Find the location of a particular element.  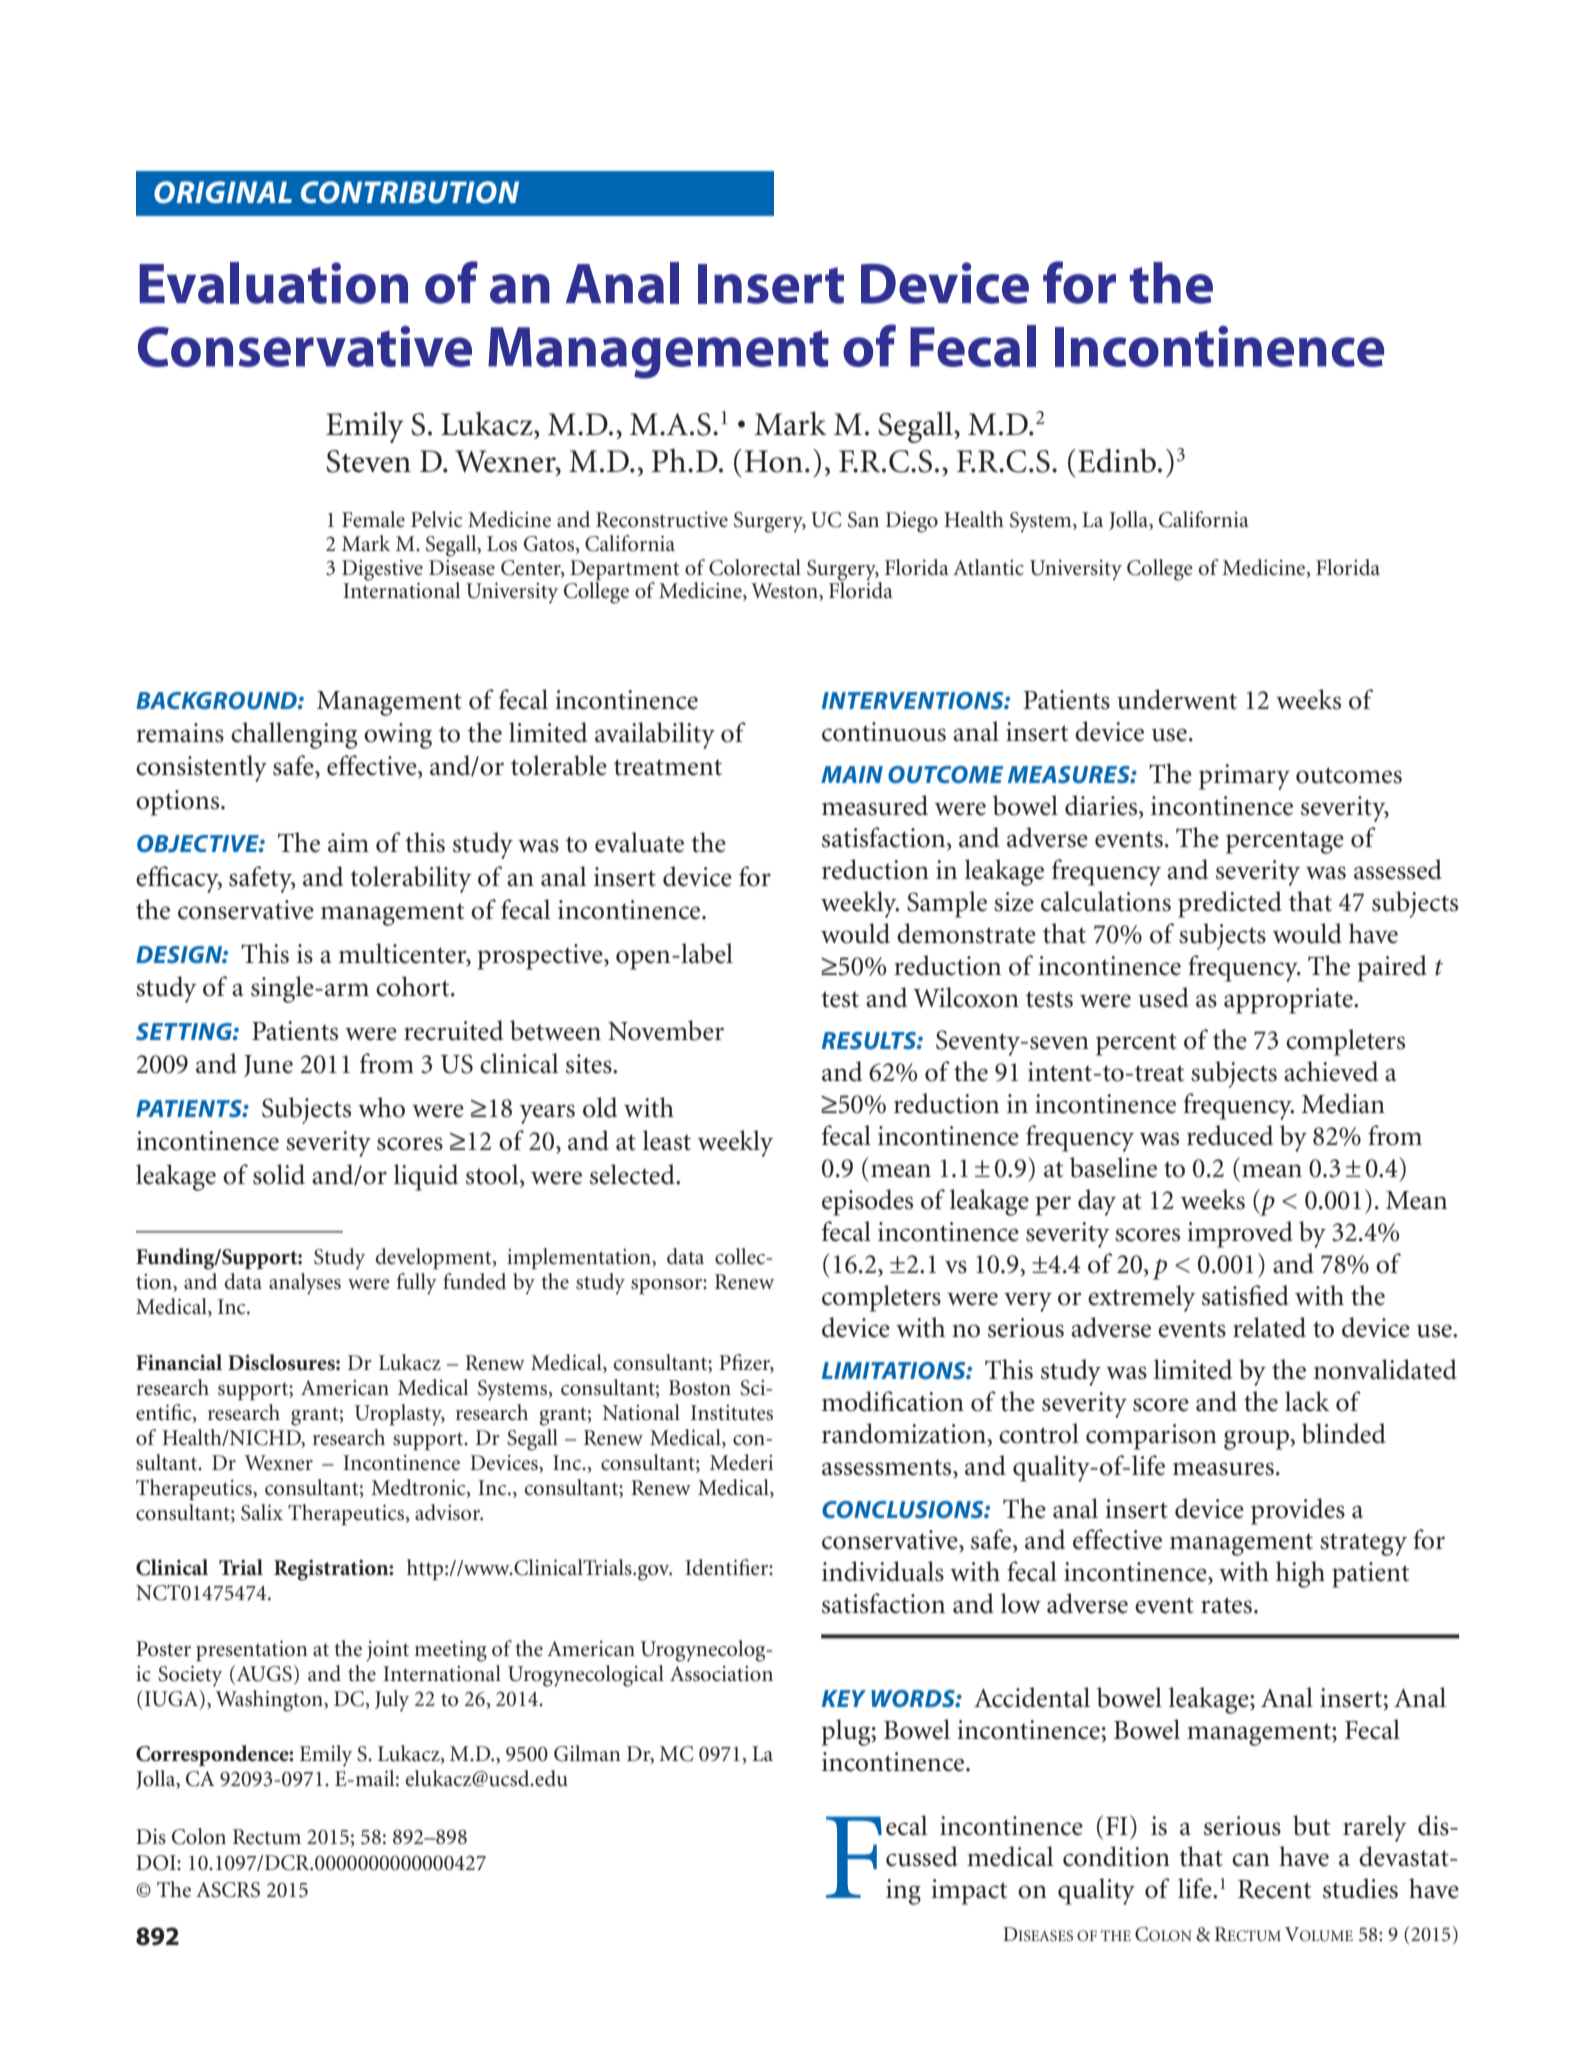

ORIGINAL is located at coordinates (223, 192).
